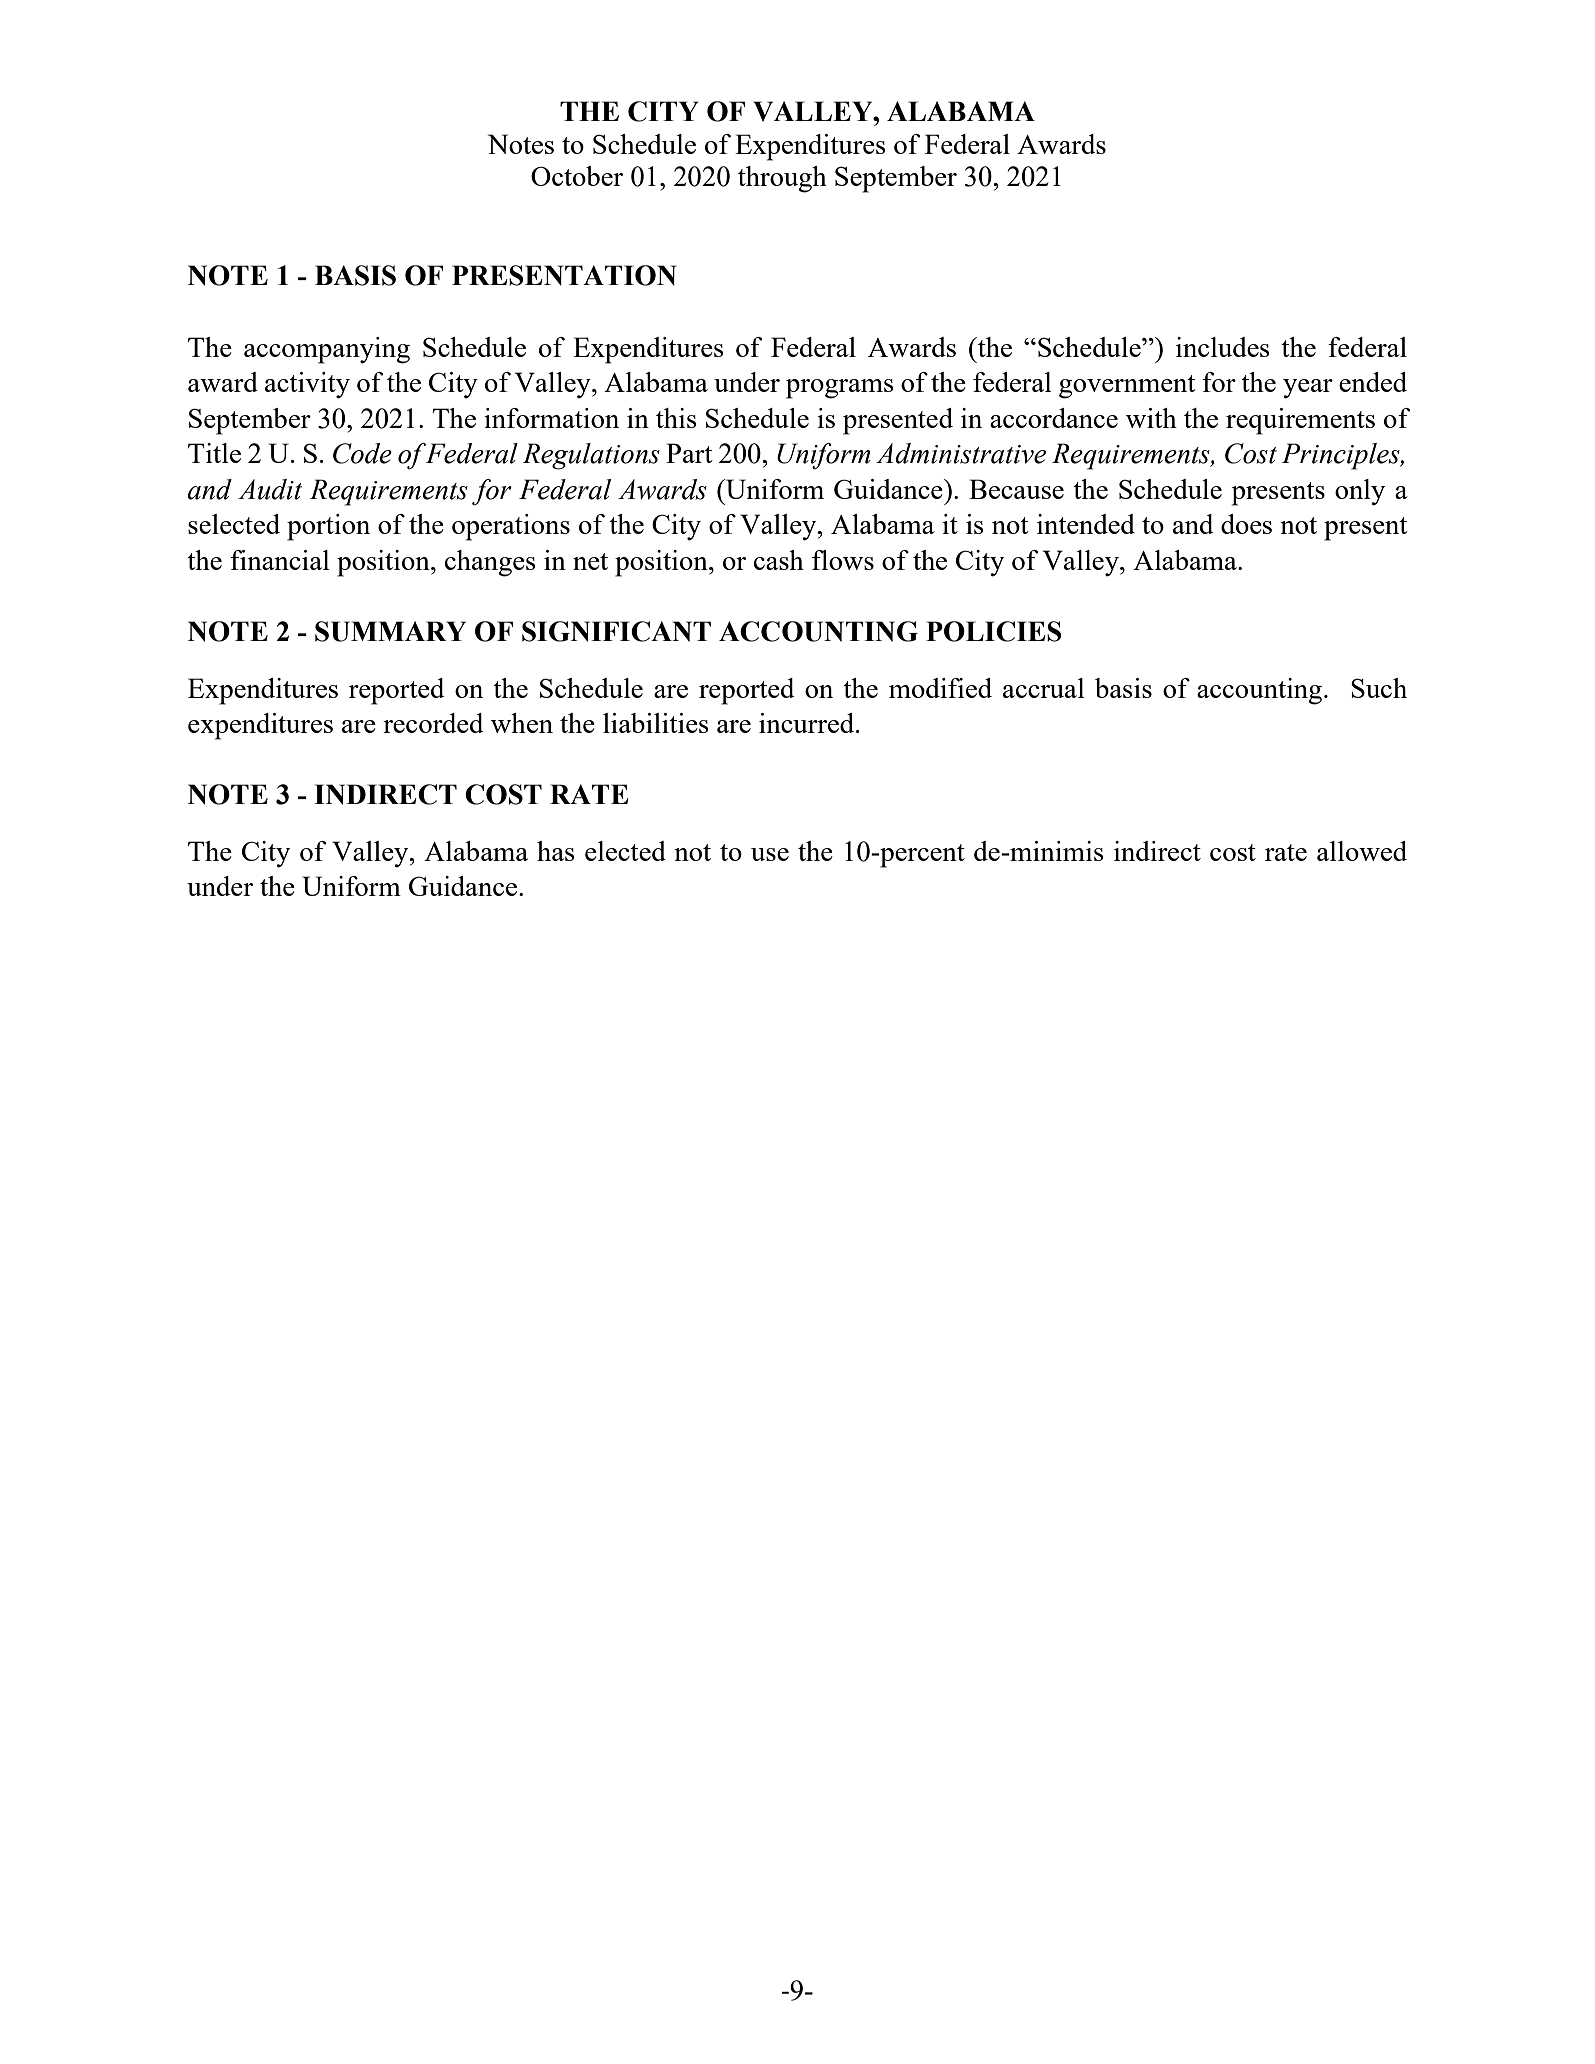 This document has height=2064, width=1595. Describe the element at coordinates (808, 723) in the document. I see `incurred` at that location.
